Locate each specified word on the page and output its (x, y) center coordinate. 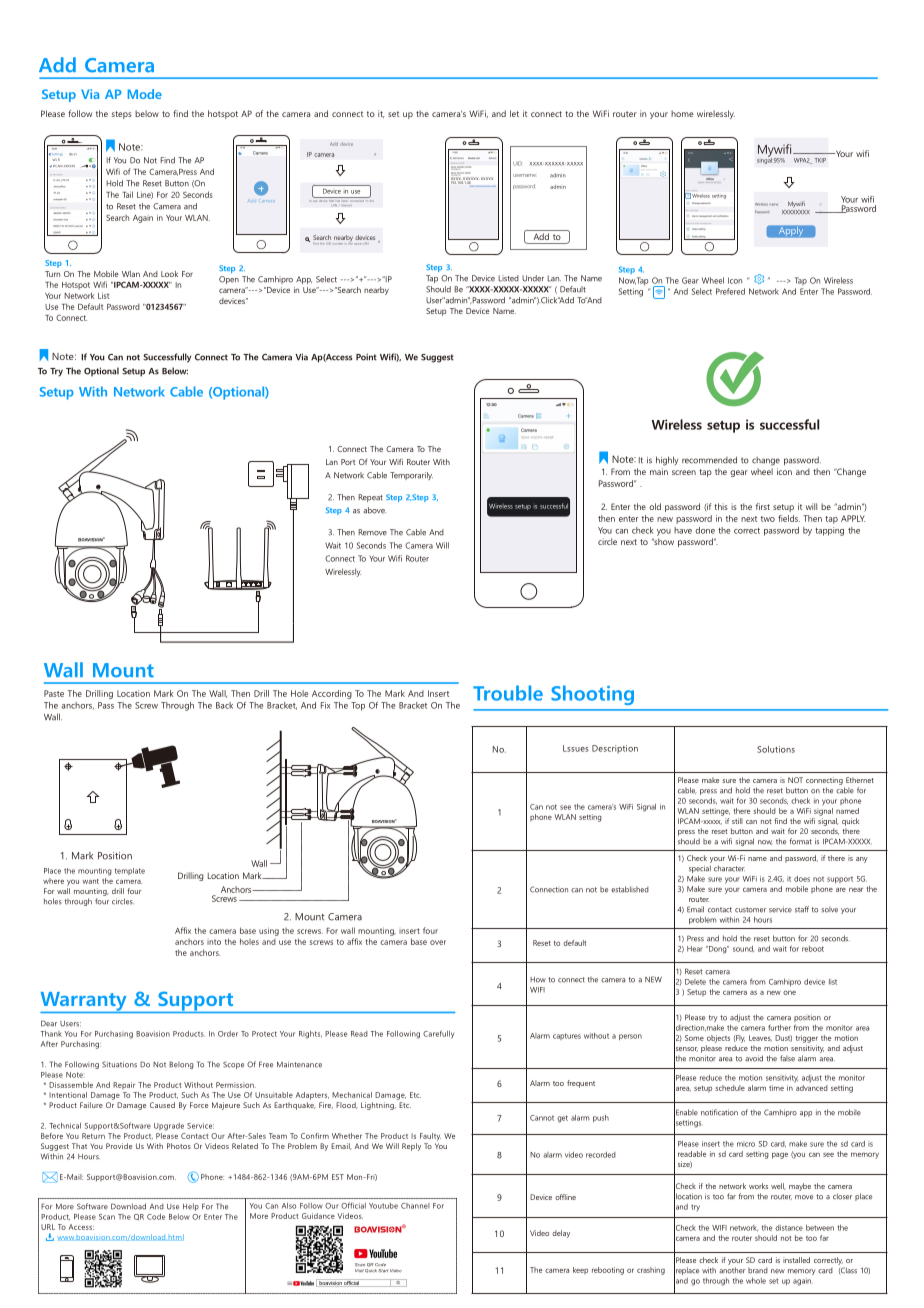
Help (191, 1207)
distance (789, 1228)
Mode (145, 94)
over (438, 942)
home (682, 113)
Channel (415, 1206)
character (729, 868)
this (721, 506)
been (345, 199)
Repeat (370, 498)
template (130, 871)
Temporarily (411, 476)
